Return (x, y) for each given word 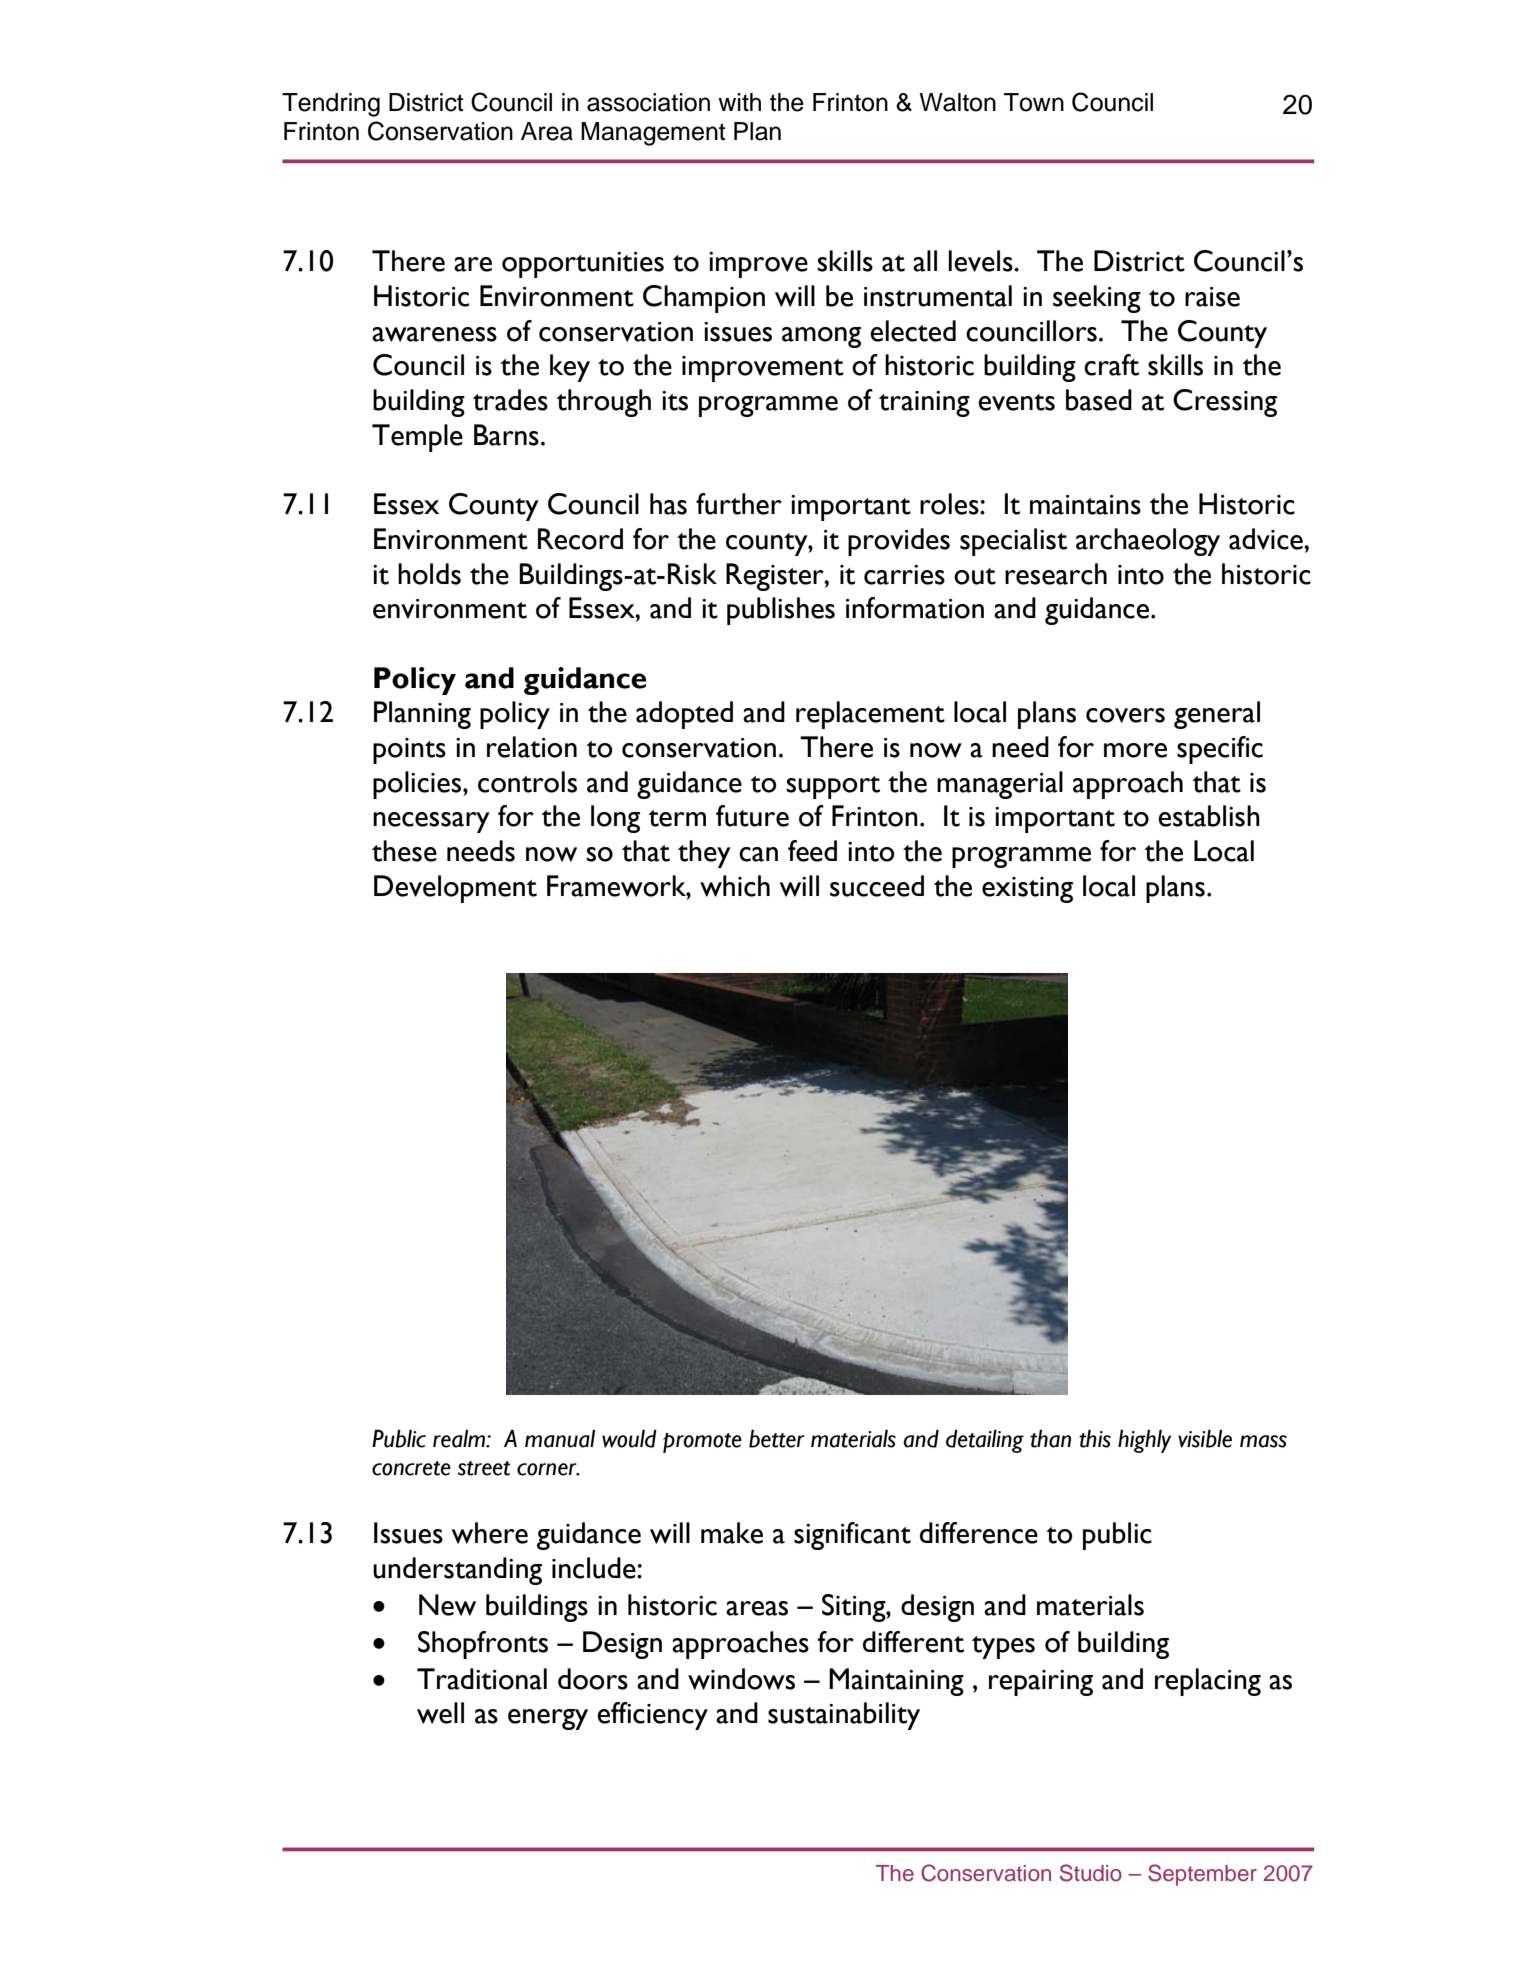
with (739, 102)
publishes (781, 611)
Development (455, 889)
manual (560, 1439)
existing (1027, 890)
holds (429, 574)
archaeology (1148, 542)
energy (548, 1719)
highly (1144, 1441)
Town (1034, 102)
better (777, 1438)
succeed (877, 886)
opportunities (583, 265)
